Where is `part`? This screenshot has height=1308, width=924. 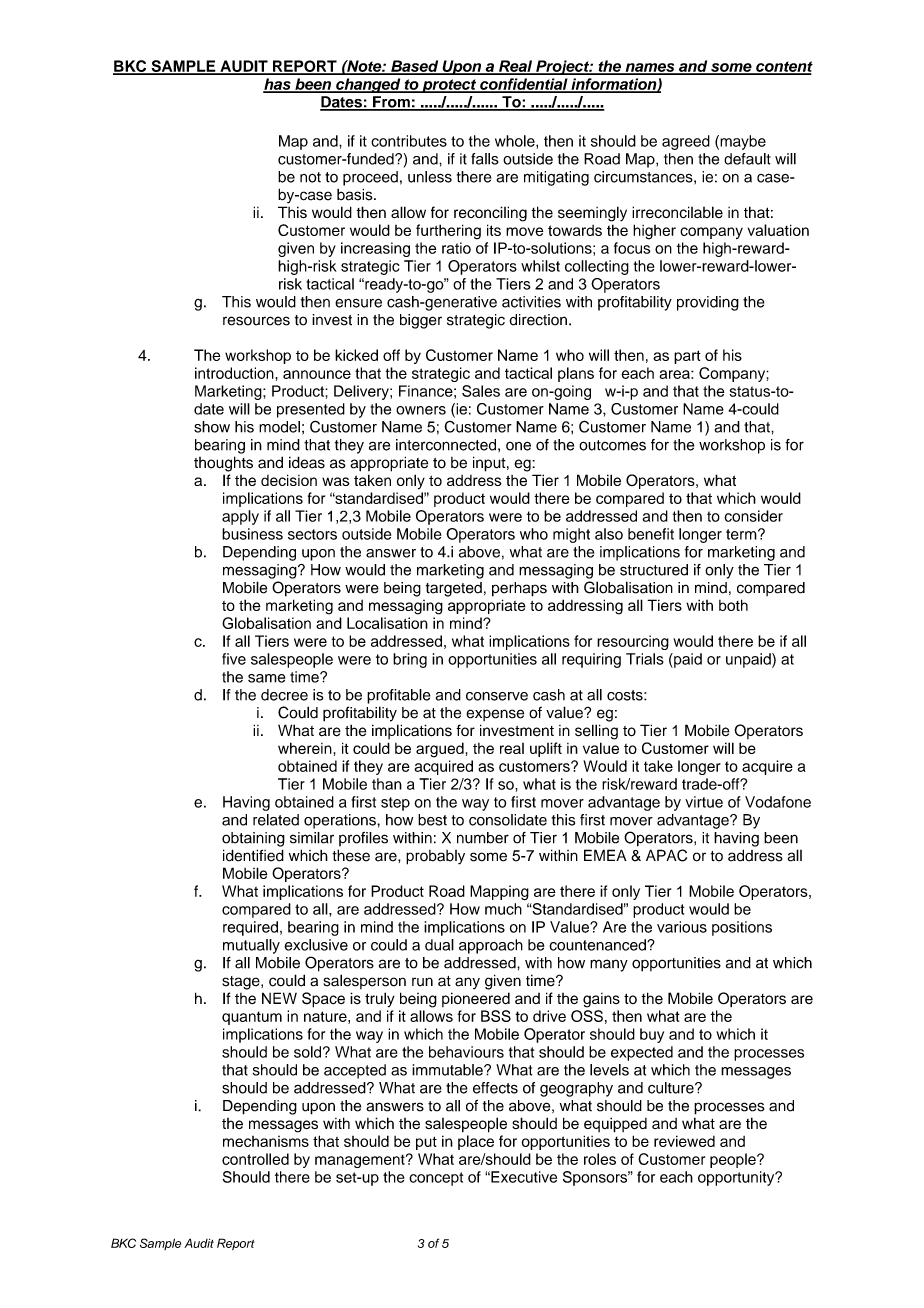
part is located at coordinates (687, 357).
